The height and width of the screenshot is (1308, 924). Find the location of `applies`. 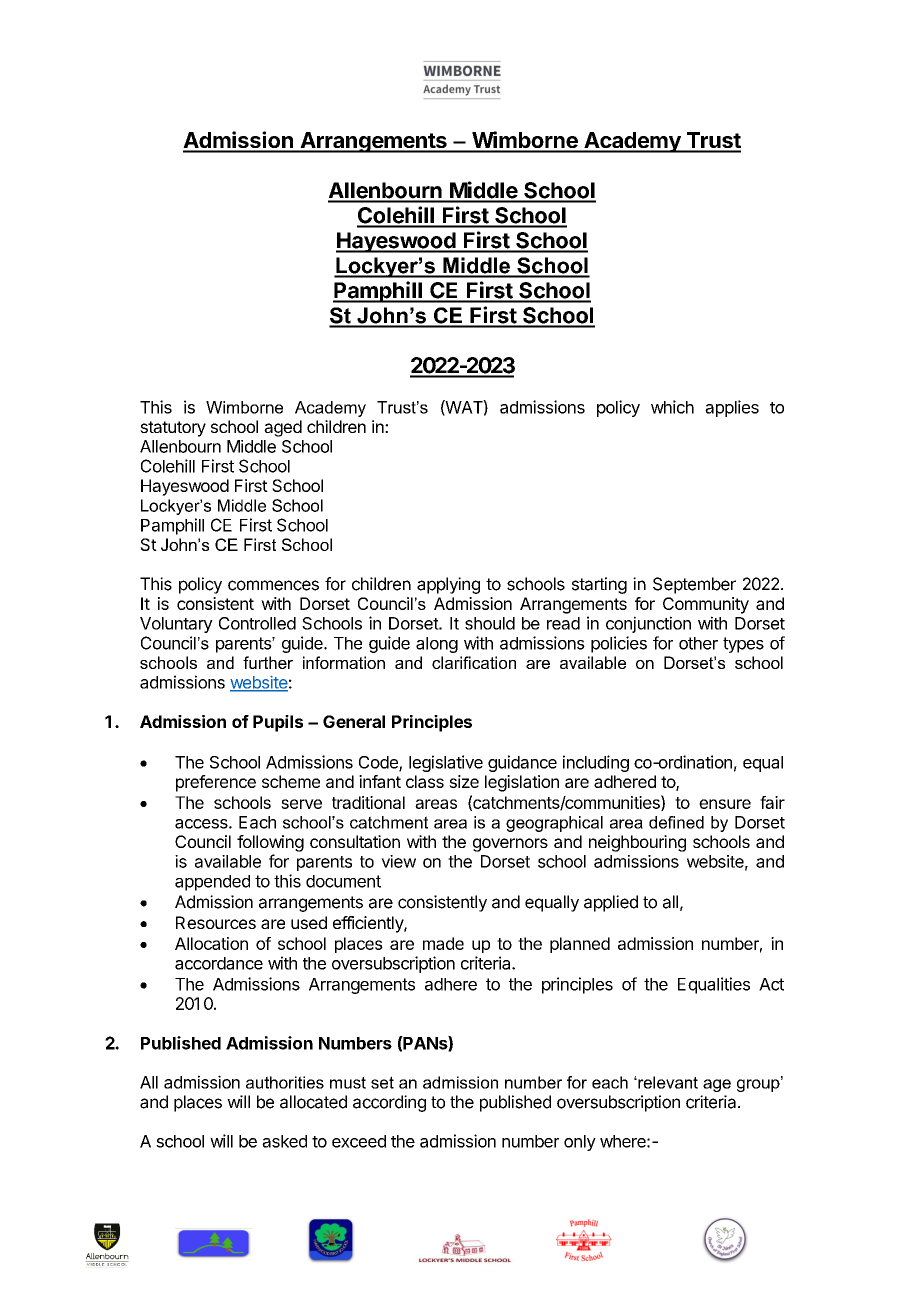

applies is located at coordinates (732, 408).
